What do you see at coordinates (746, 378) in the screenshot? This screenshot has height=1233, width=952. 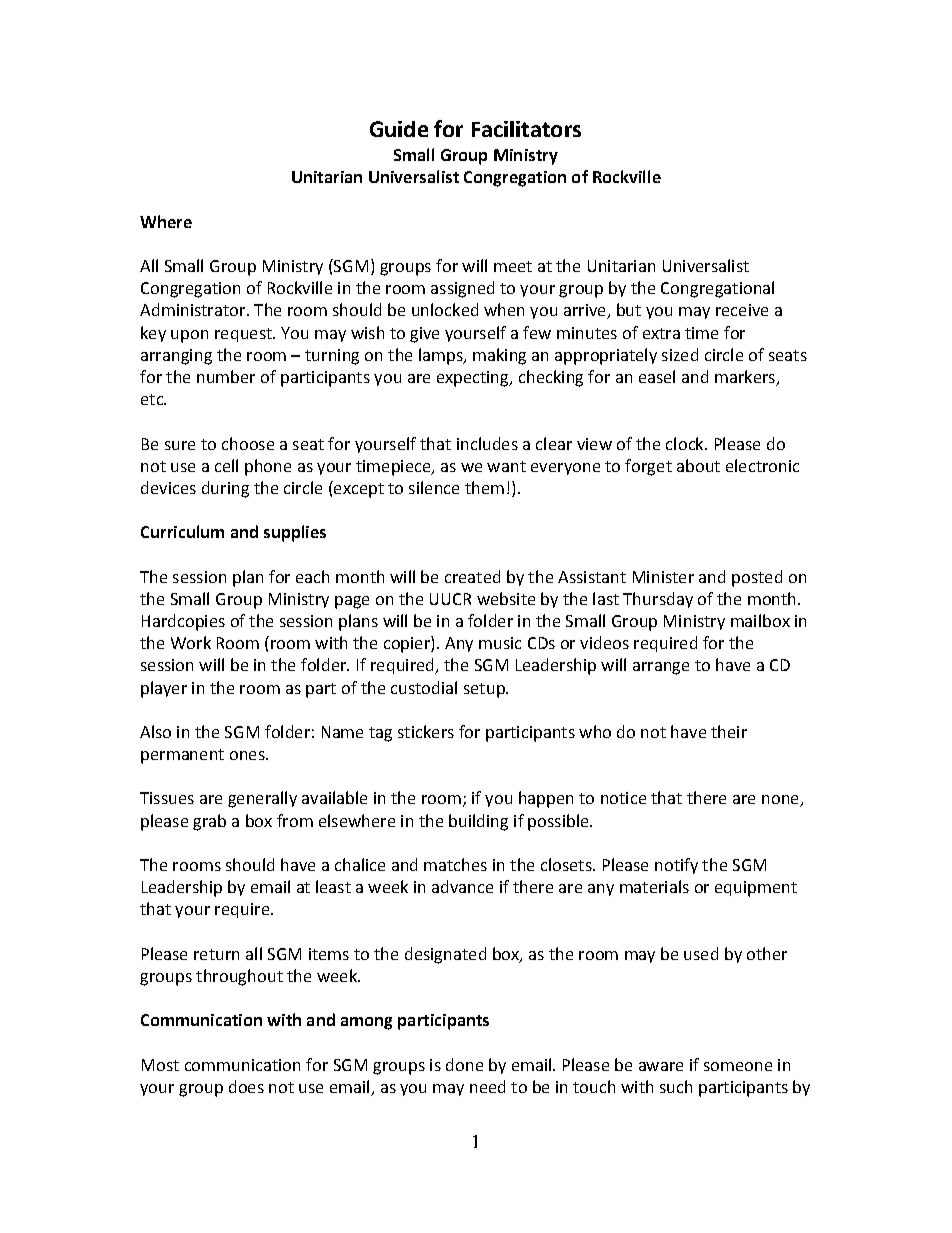 I see `markers` at bounding box center [746, 378].
